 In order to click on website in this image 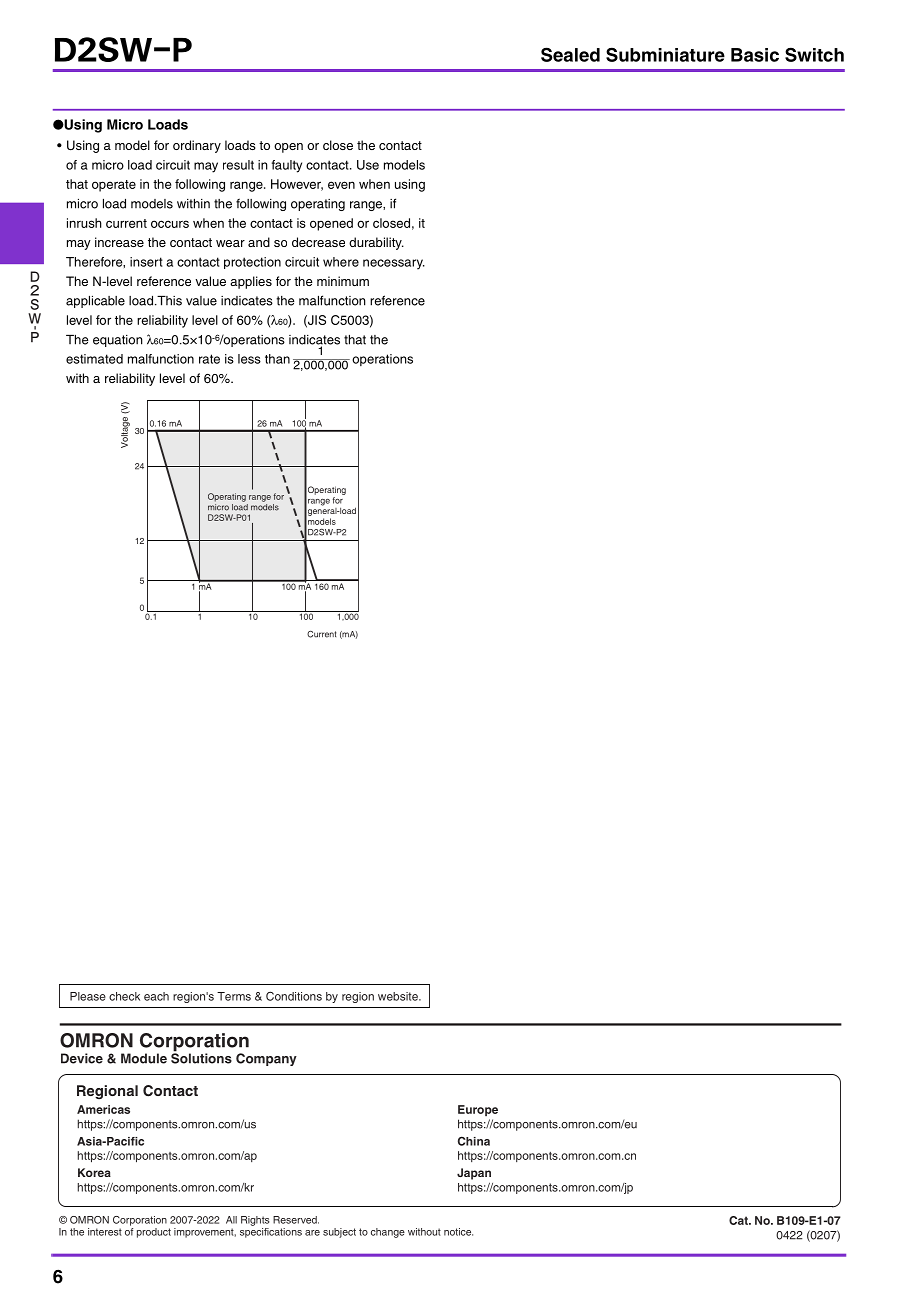, I will do `click(399, 996)`.
